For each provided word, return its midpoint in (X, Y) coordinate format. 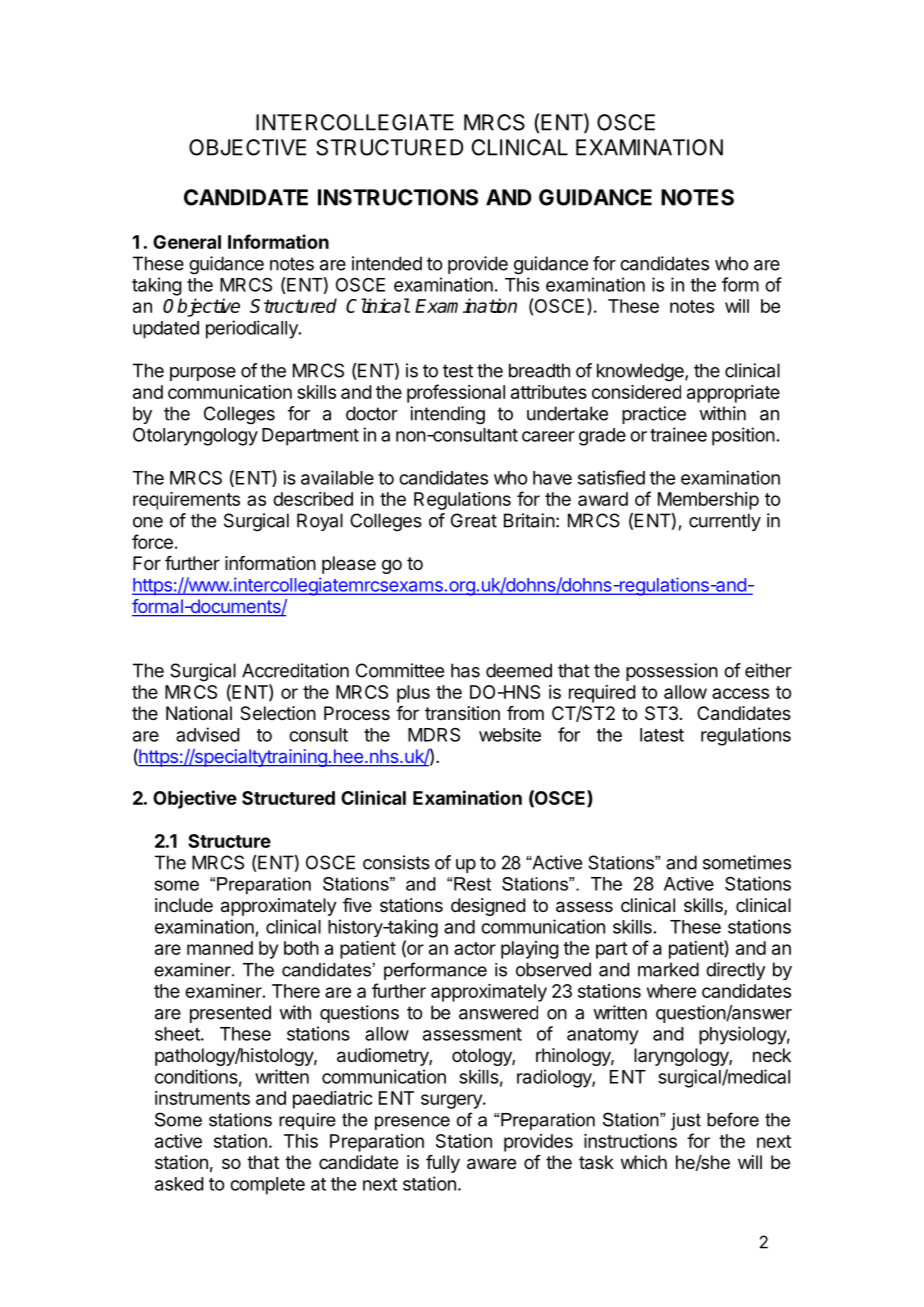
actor (475, 948)
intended (387, 263)
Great (474, 520)
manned (220, 948)
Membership (708, 501)
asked (179, 1184)
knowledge (641, 372)
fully (443, 1164)
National (199, 713)
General (187, 242)
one (148, 522)
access (740, 693)
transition (462, 713)
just (686, 1121)
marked (668, 969)
